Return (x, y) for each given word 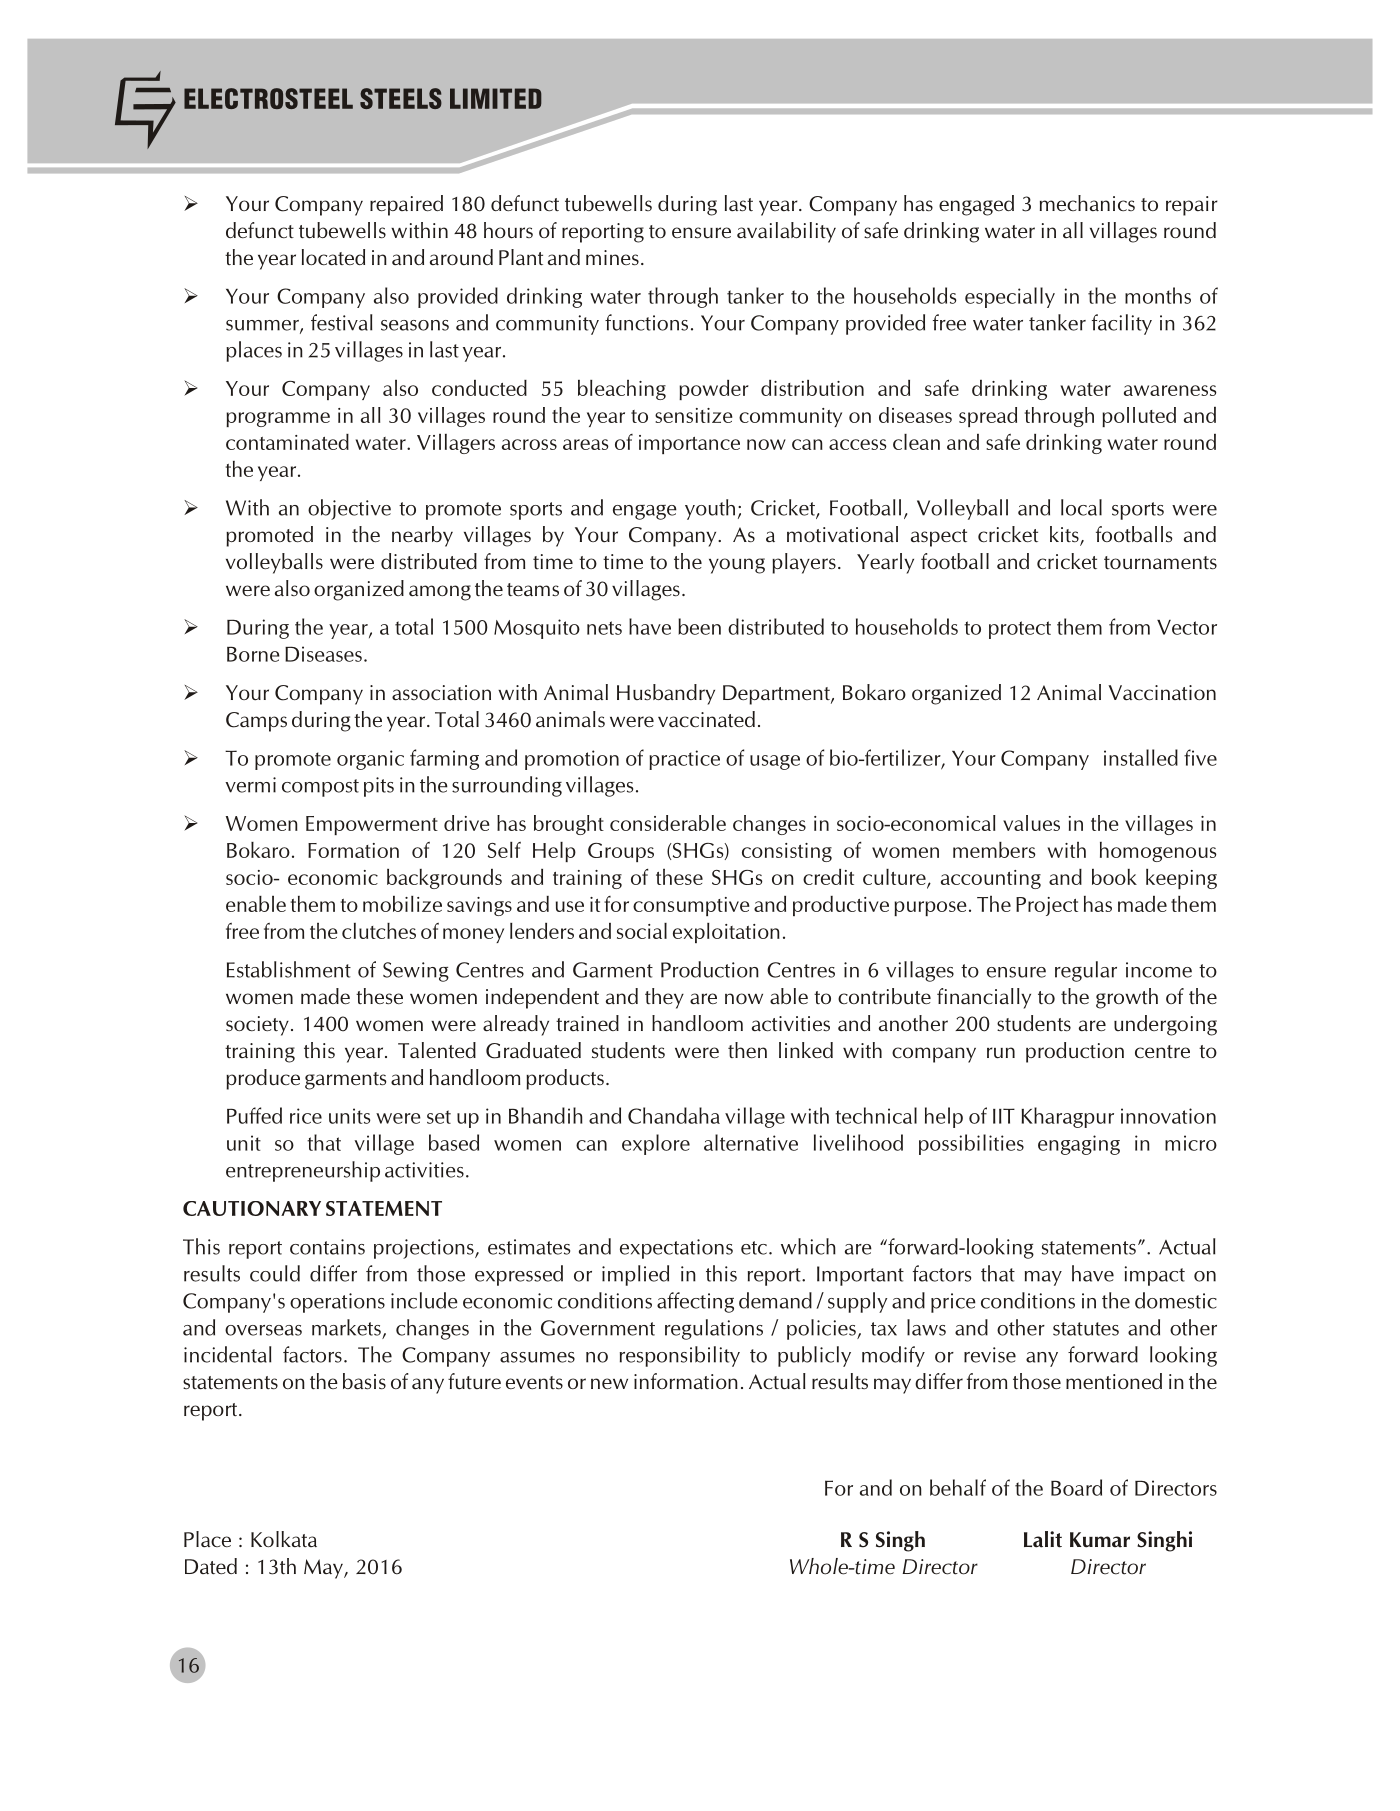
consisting (787, 852)
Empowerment (372, 825)
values (1031, 823)
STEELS (401, 98)
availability (786, 232)
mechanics (1087, 203)
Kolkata (284, 1539)
